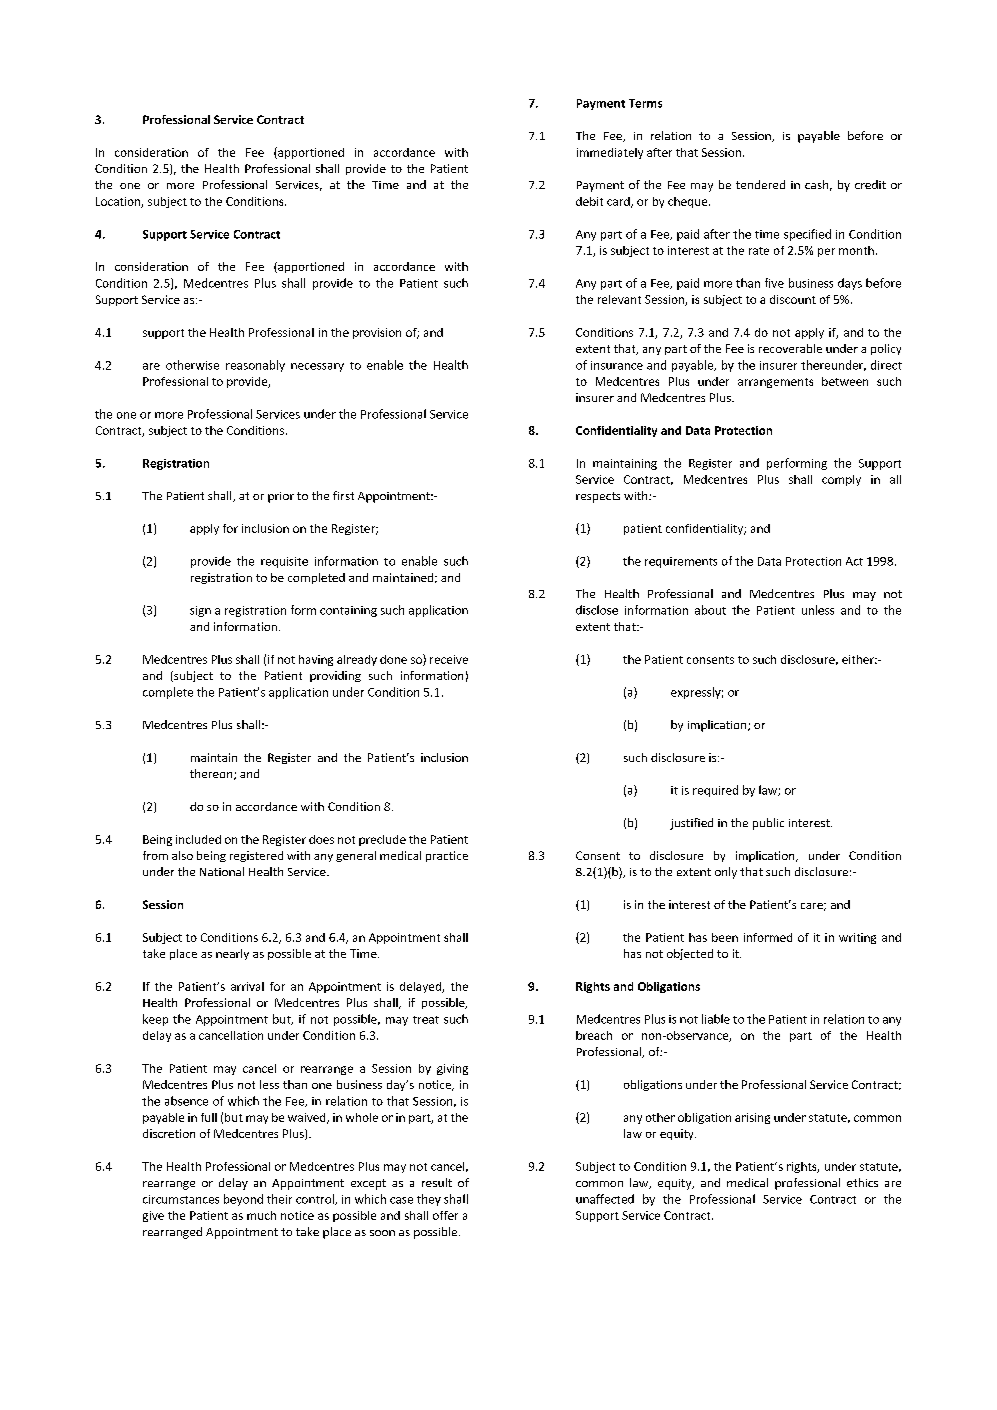 The height and width of the document is (1410, 997). I want to click on practice, so click(447, 856).
